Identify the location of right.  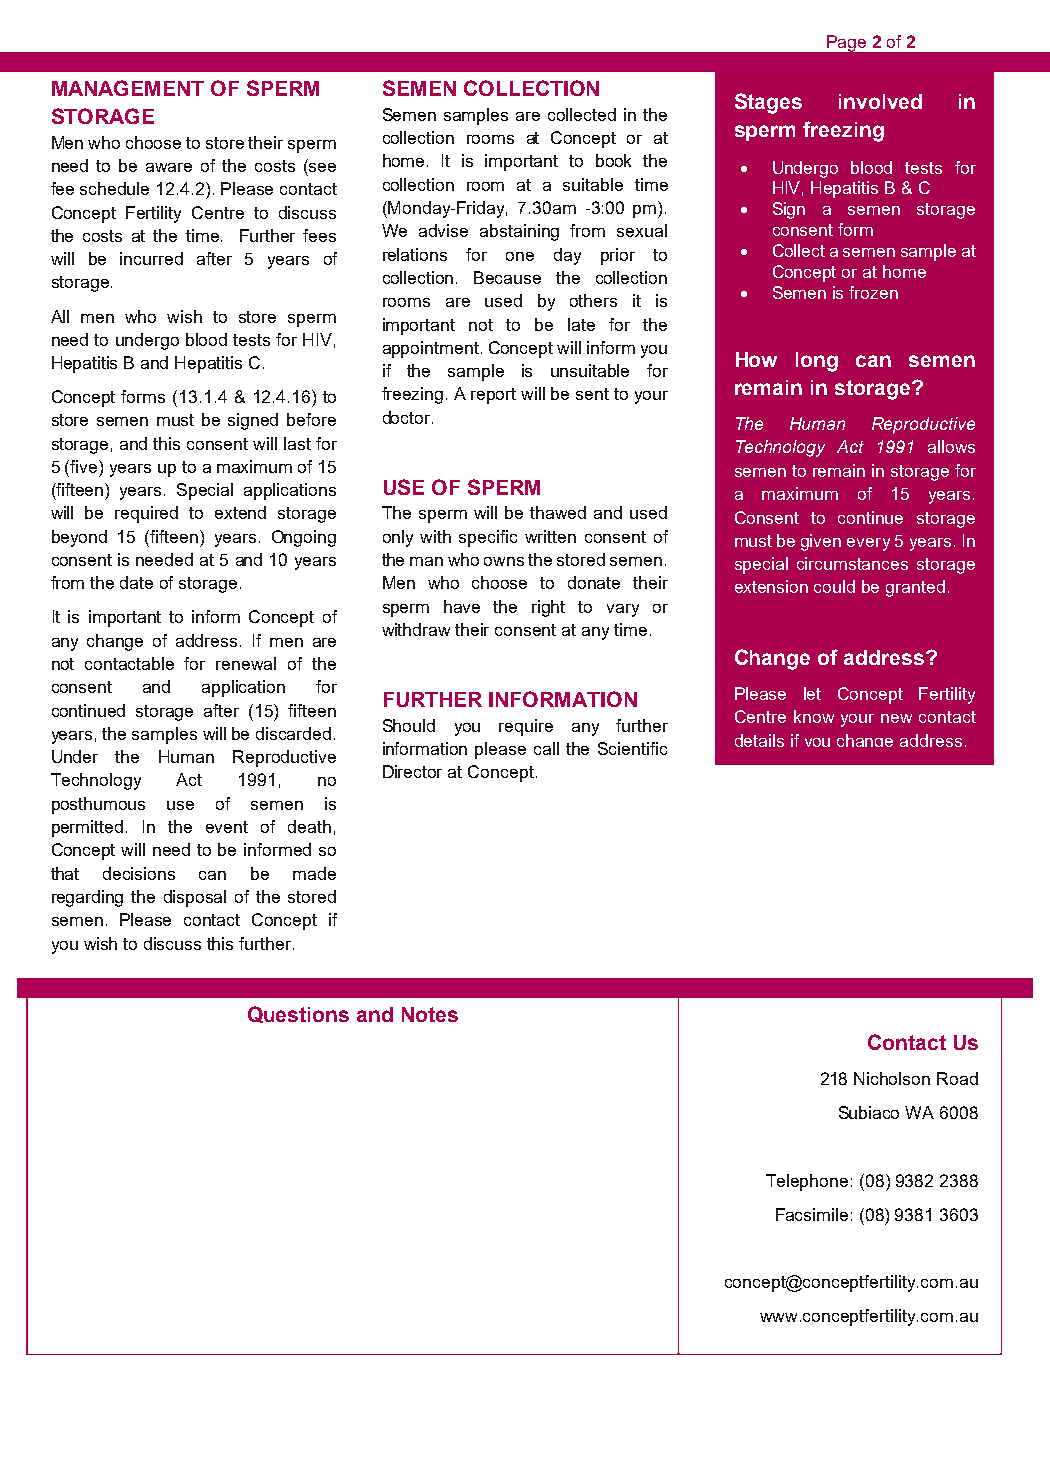
(548, 608).
